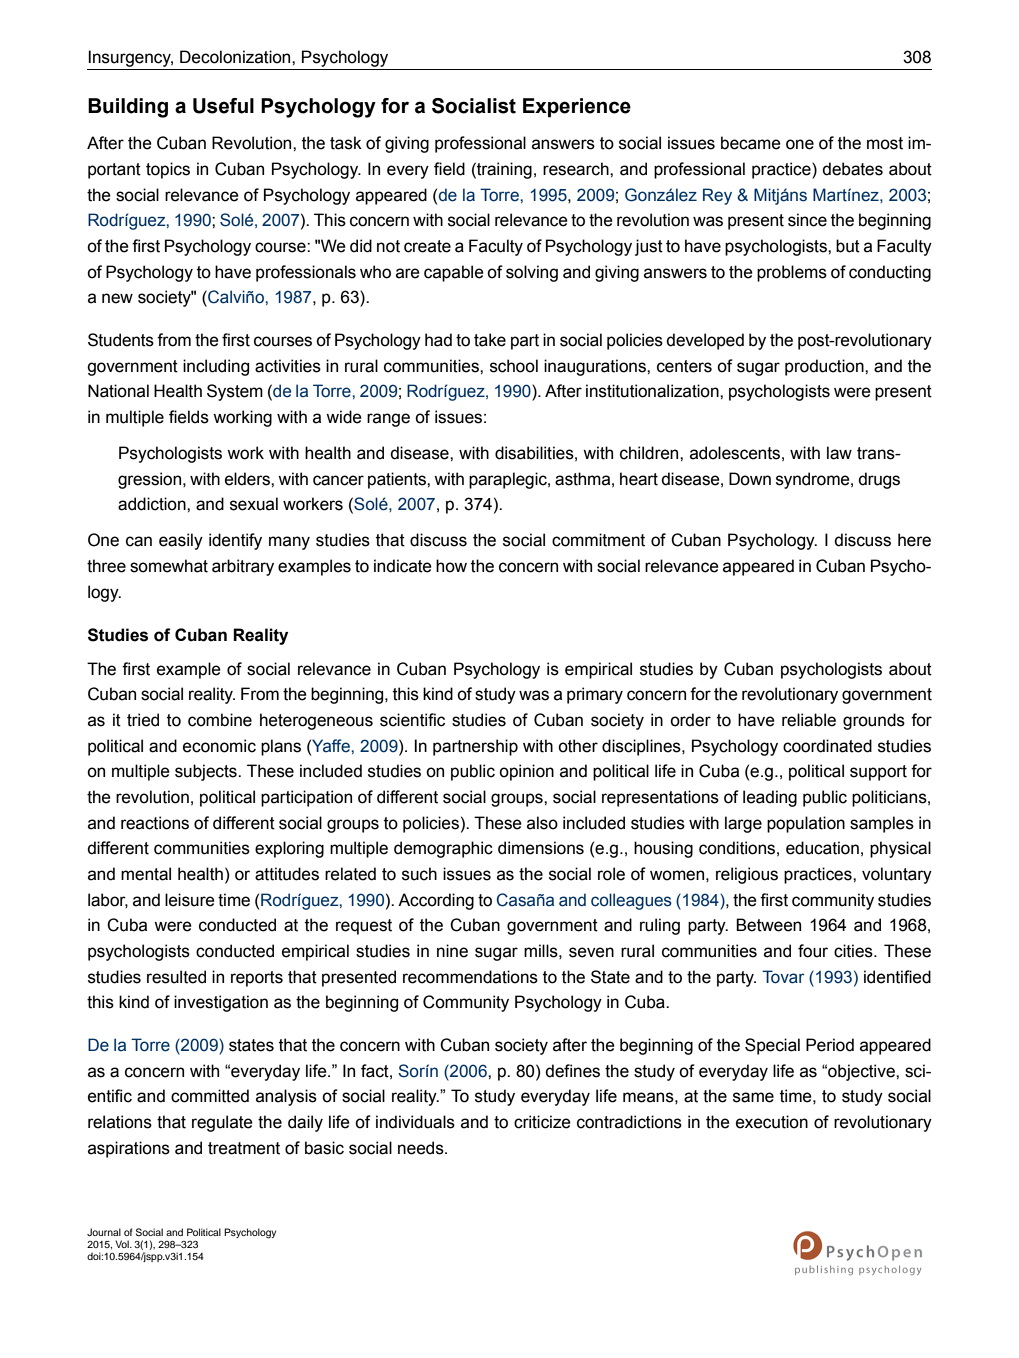  I want to click on law, so click(839, 453).
